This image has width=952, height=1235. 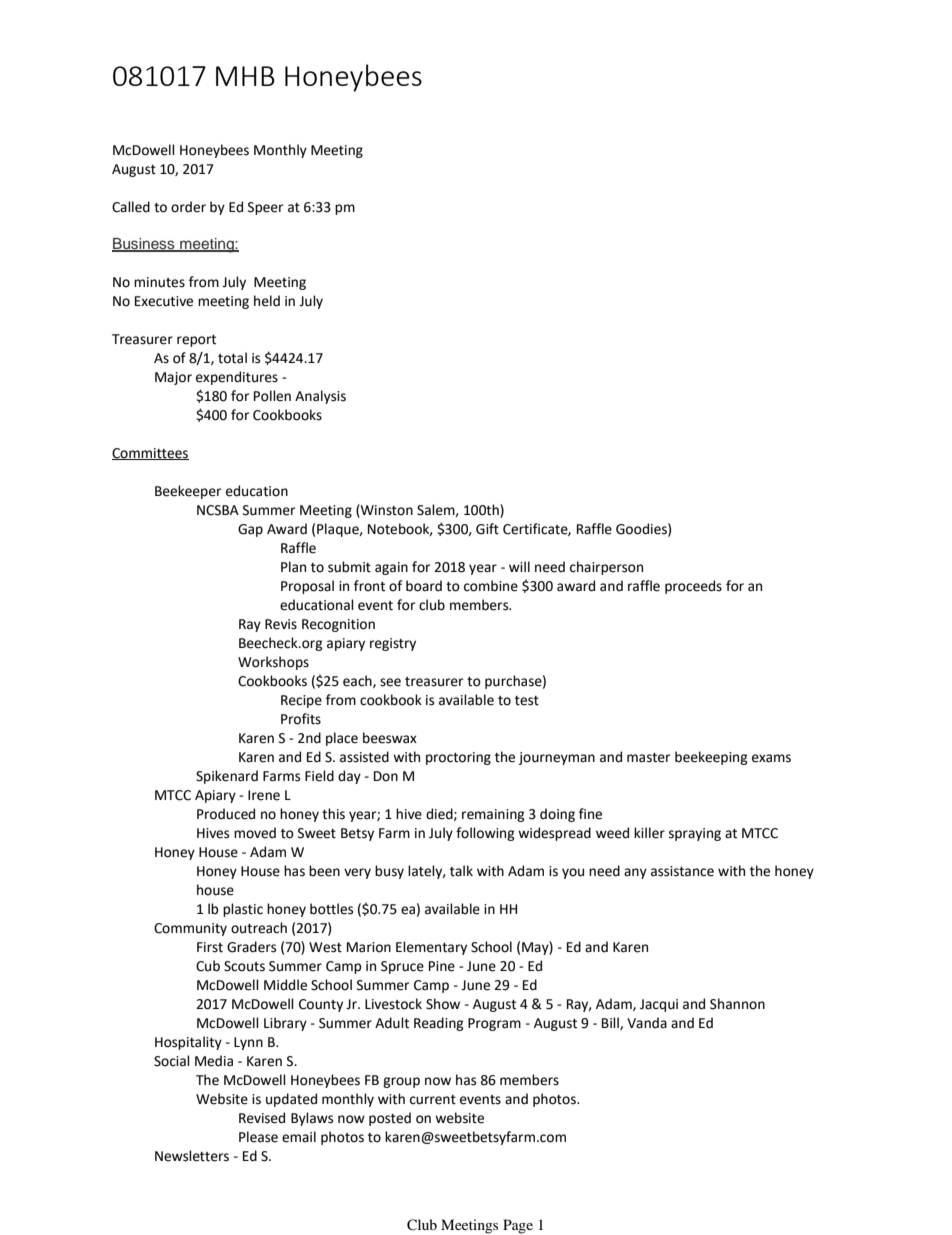 I want to click on Page, so click(x=518, y=1226).
